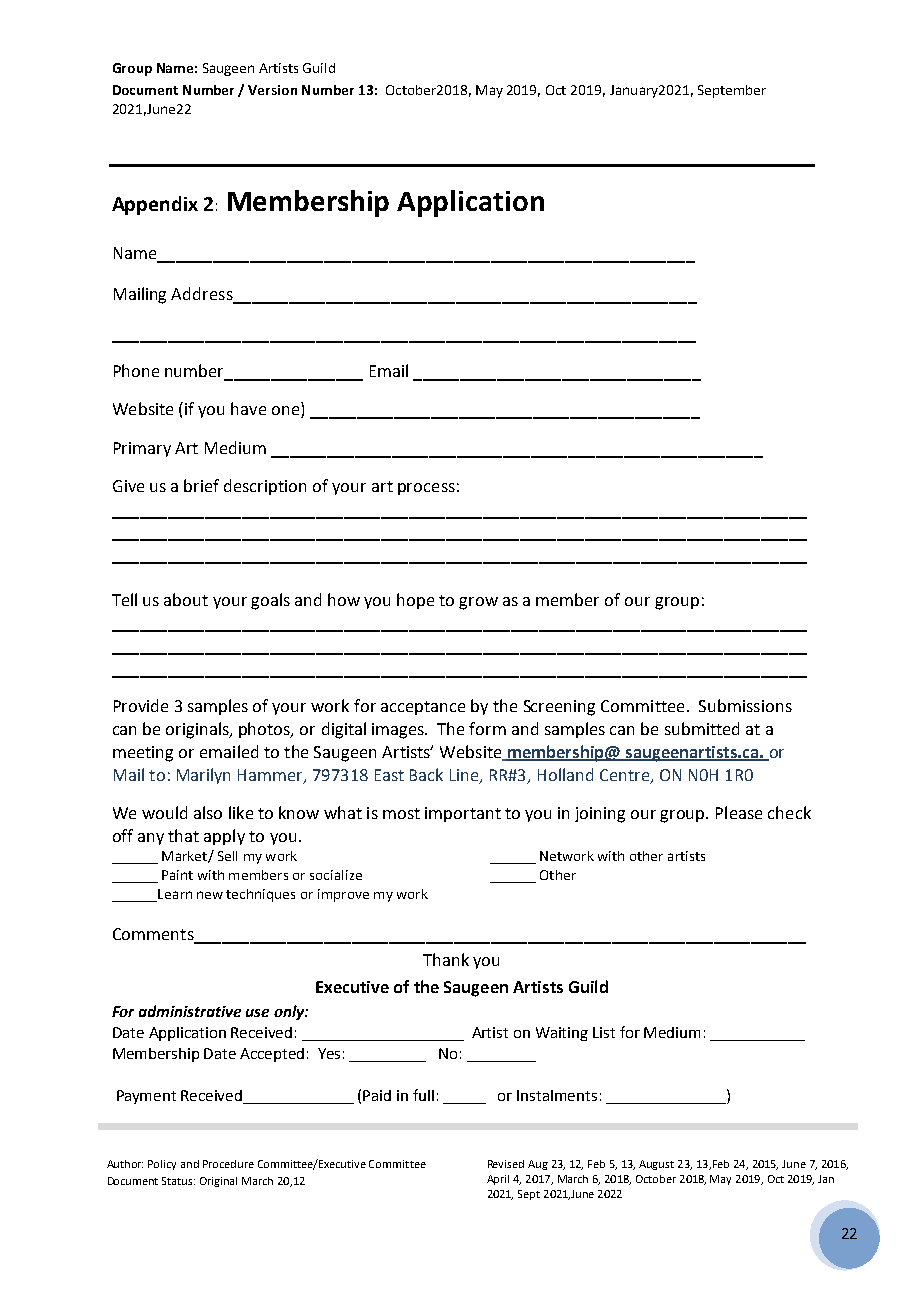  Describe the element at coordinates (415, 601) in the page. I see `hope` at that location.
